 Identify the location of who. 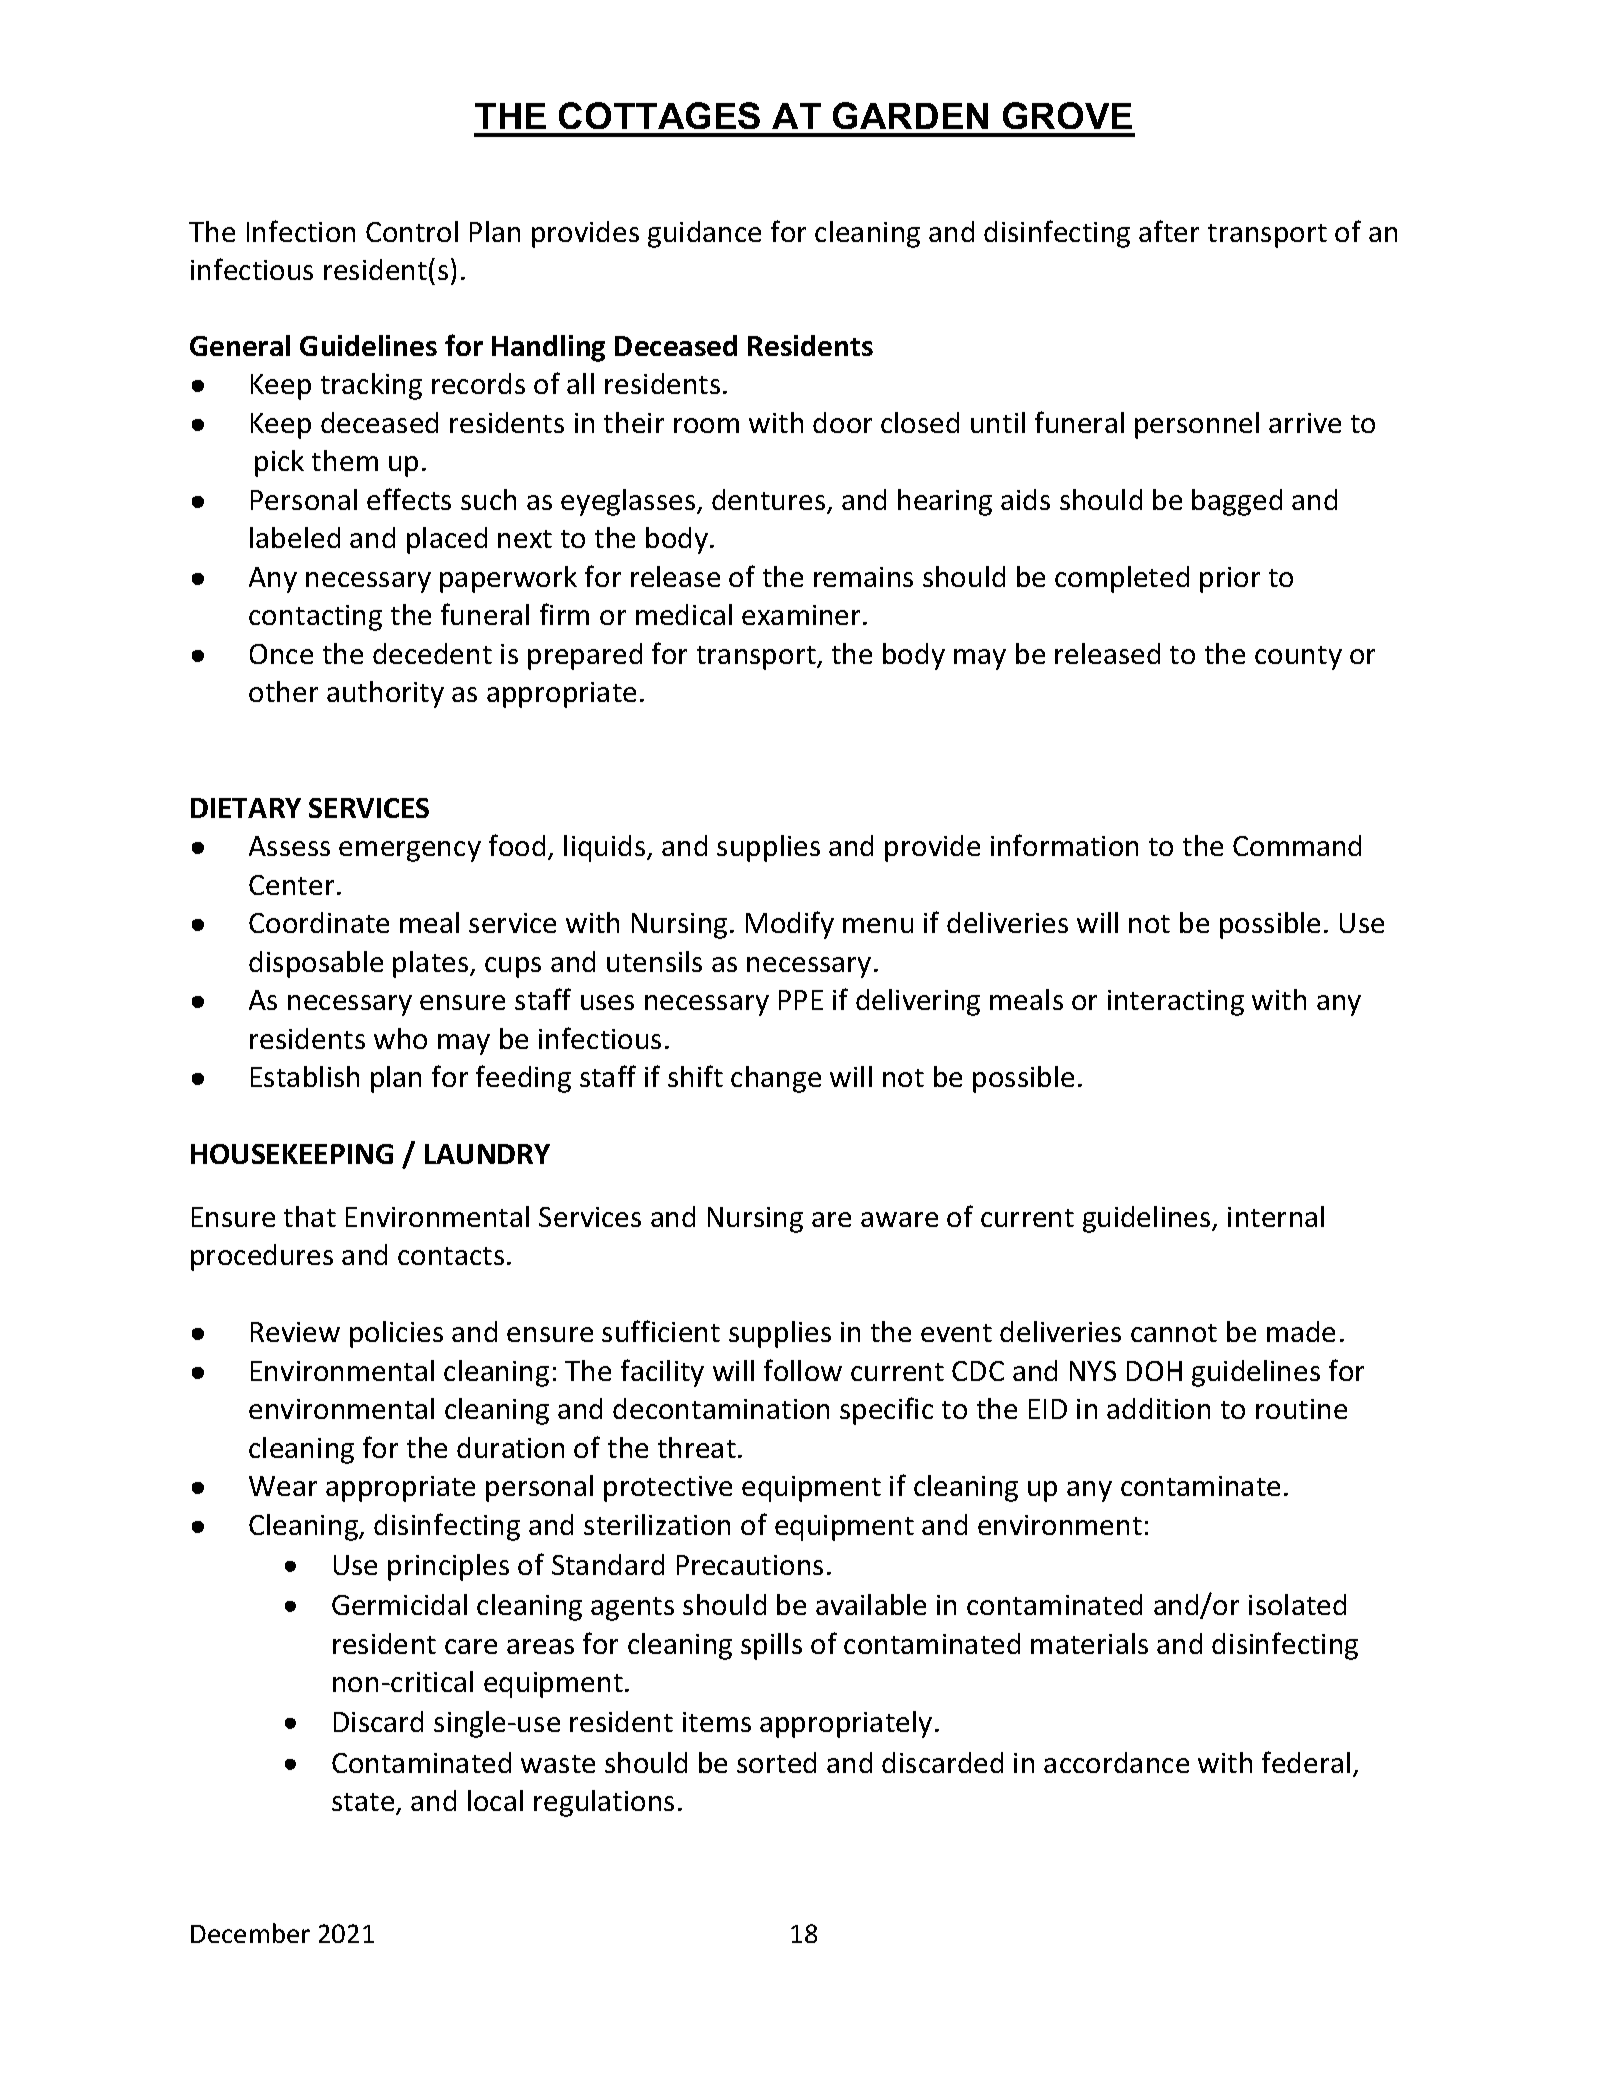
(400, 1038).
